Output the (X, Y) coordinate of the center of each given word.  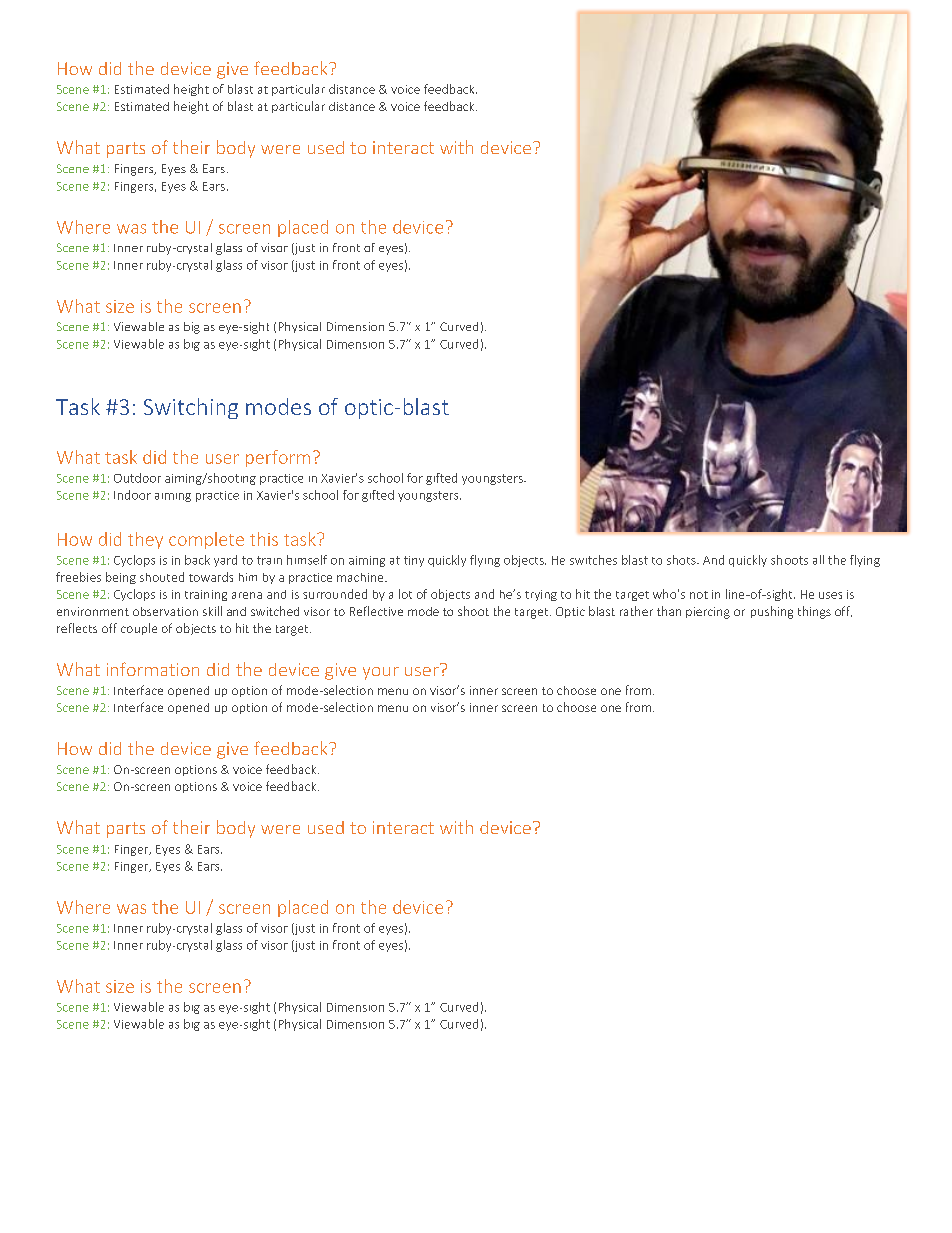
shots (682, 560)
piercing (708, 613)
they (145, 540)
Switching (191, 408)
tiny (414, 561)
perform (278, 458)
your (381, 673)
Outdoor (137, 478)
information (153, 669)
